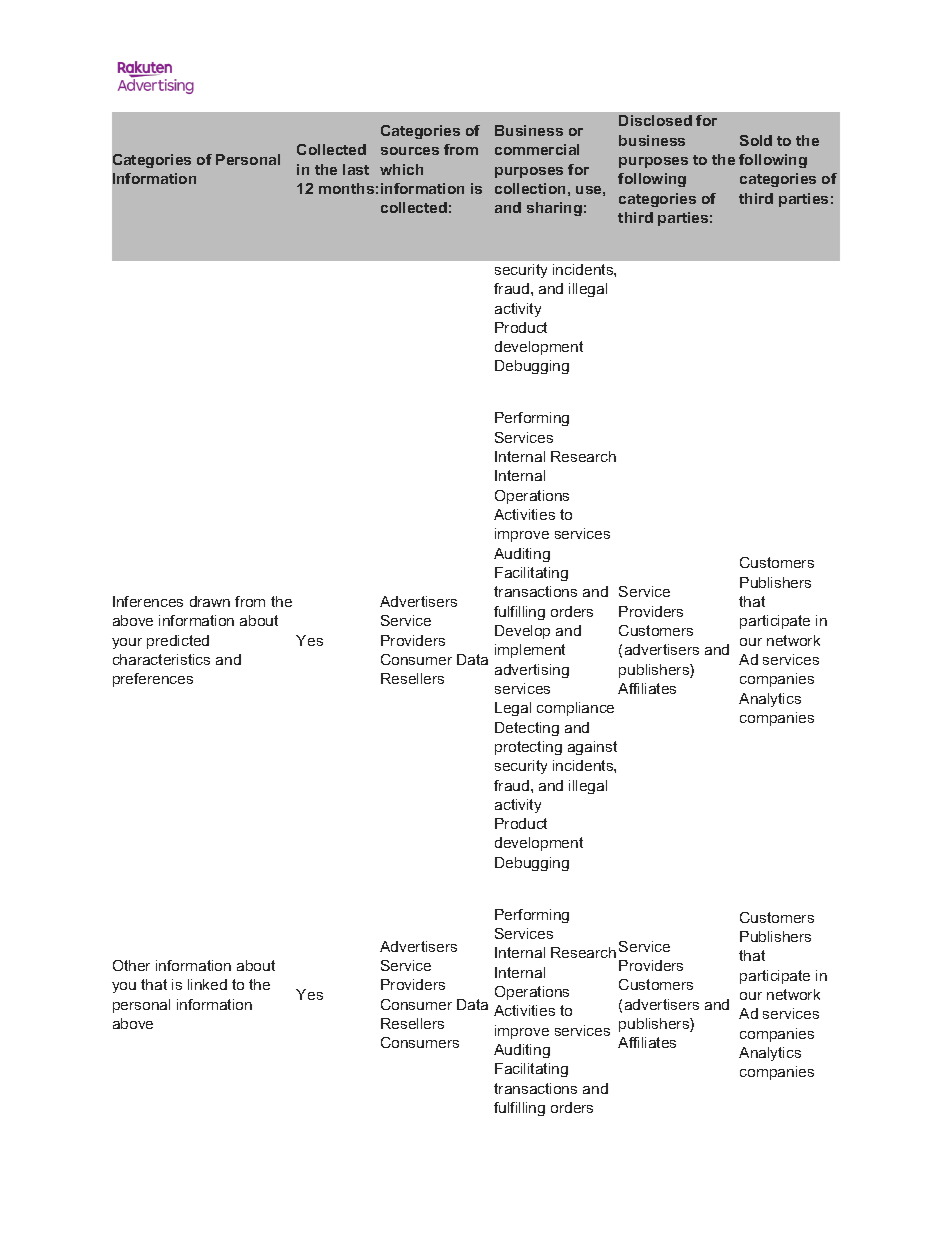 This screenshot has width=952, height=1233. Describe the element at coordinates (210, 601) in the screenshot. I see `drawn` at that location.
